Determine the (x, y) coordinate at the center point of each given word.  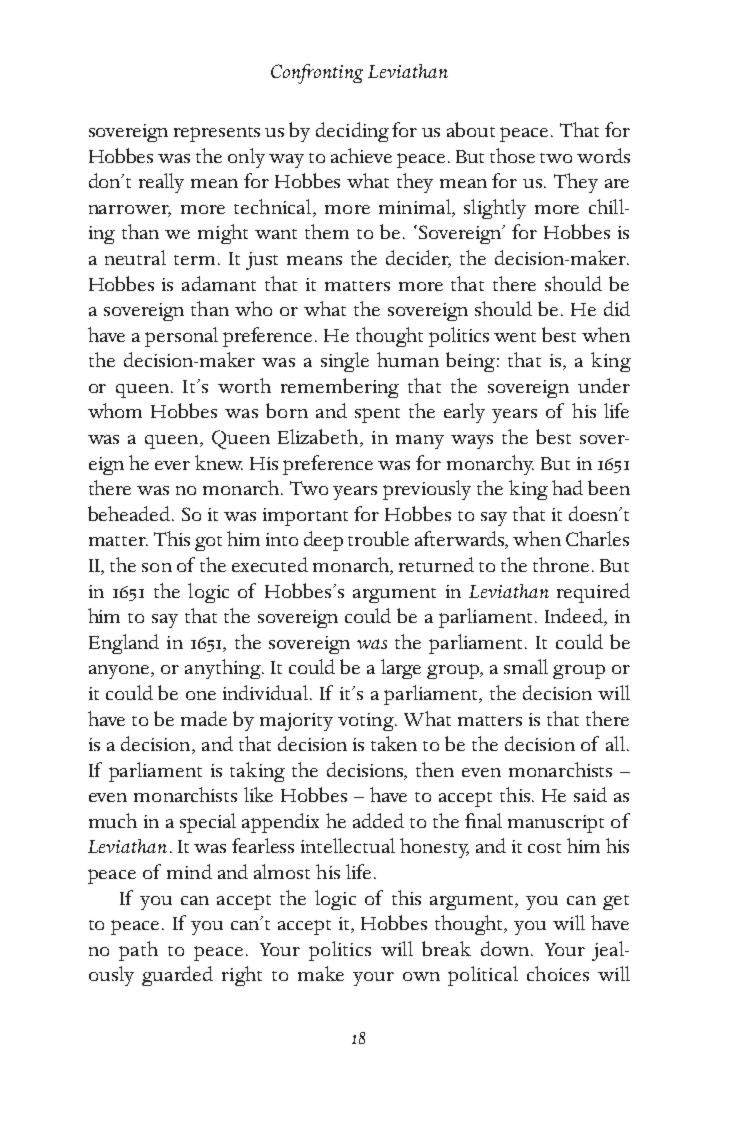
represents (217, 134)
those (512, 155)
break (446, 948)
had (567, 487)
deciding (352, 132)
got (208, 543)
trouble (378, 538)
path (138, 951)
